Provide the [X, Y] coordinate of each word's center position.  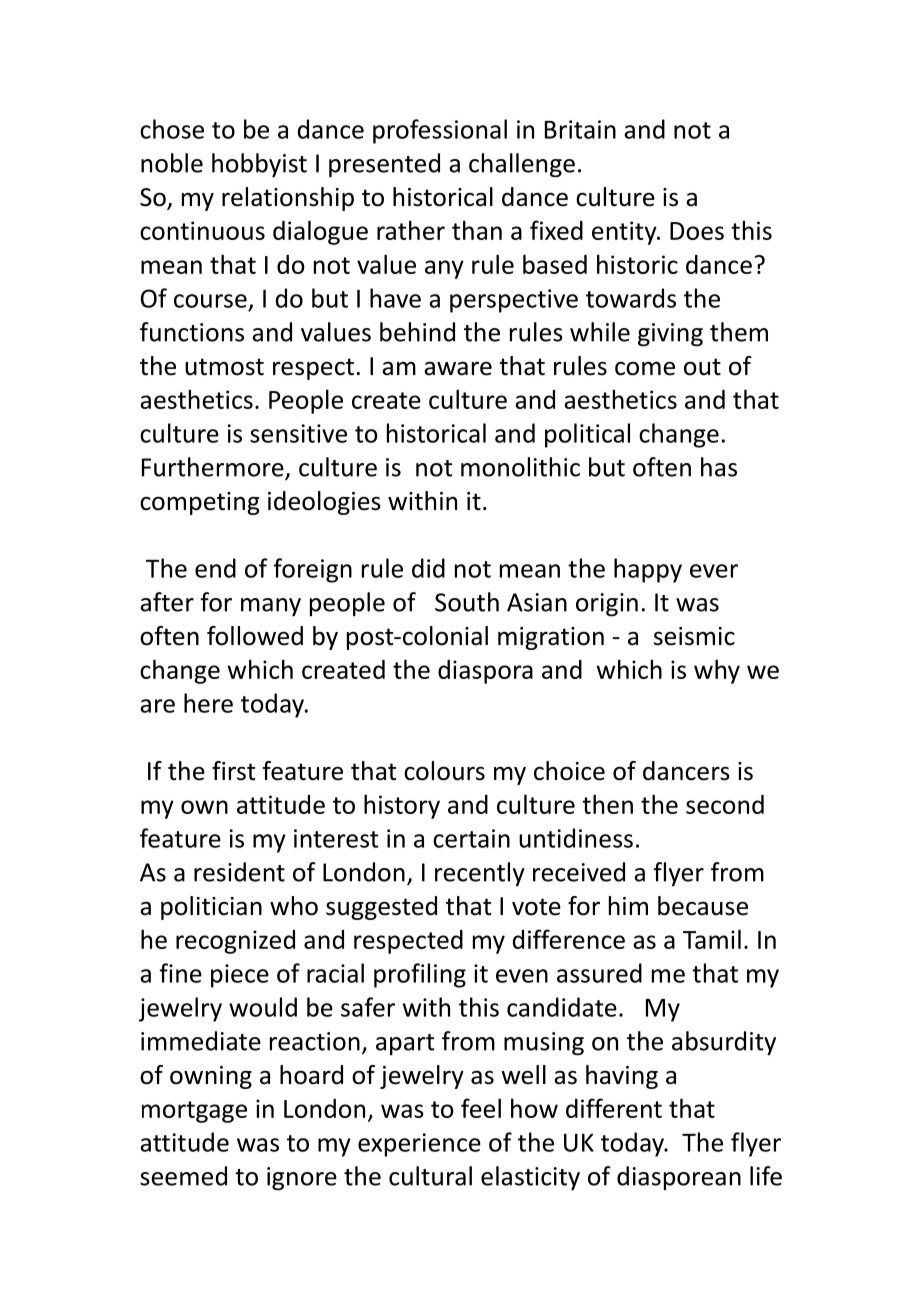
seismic [694, 636]
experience [419, 1145]
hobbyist [259, 165]
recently [480, 874]
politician [211, 908]
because [703, 906]
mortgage [194, 1112]
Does [697, 231]
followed [255, 636]
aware [458, 368]
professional [440, 131]
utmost [224, 367]
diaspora [485, 672]
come [645, 368]
